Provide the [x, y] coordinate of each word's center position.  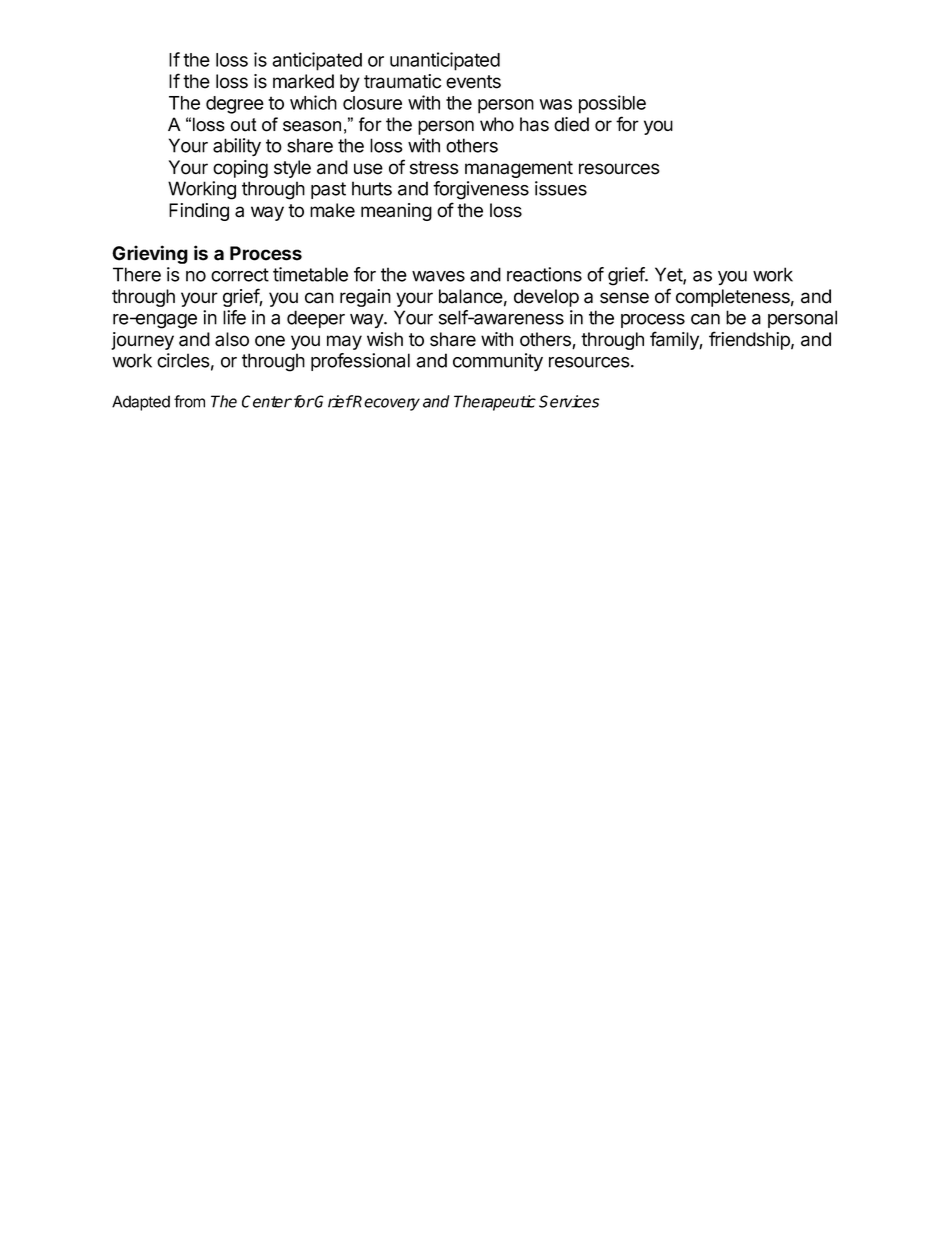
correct [240, 275]
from [189, 401]
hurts [372, 188]
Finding [199, 212]
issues [561, 188]
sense [624, 298]
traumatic [402, 81]
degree [235, 105]
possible [612, 104]
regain [365, 298]
